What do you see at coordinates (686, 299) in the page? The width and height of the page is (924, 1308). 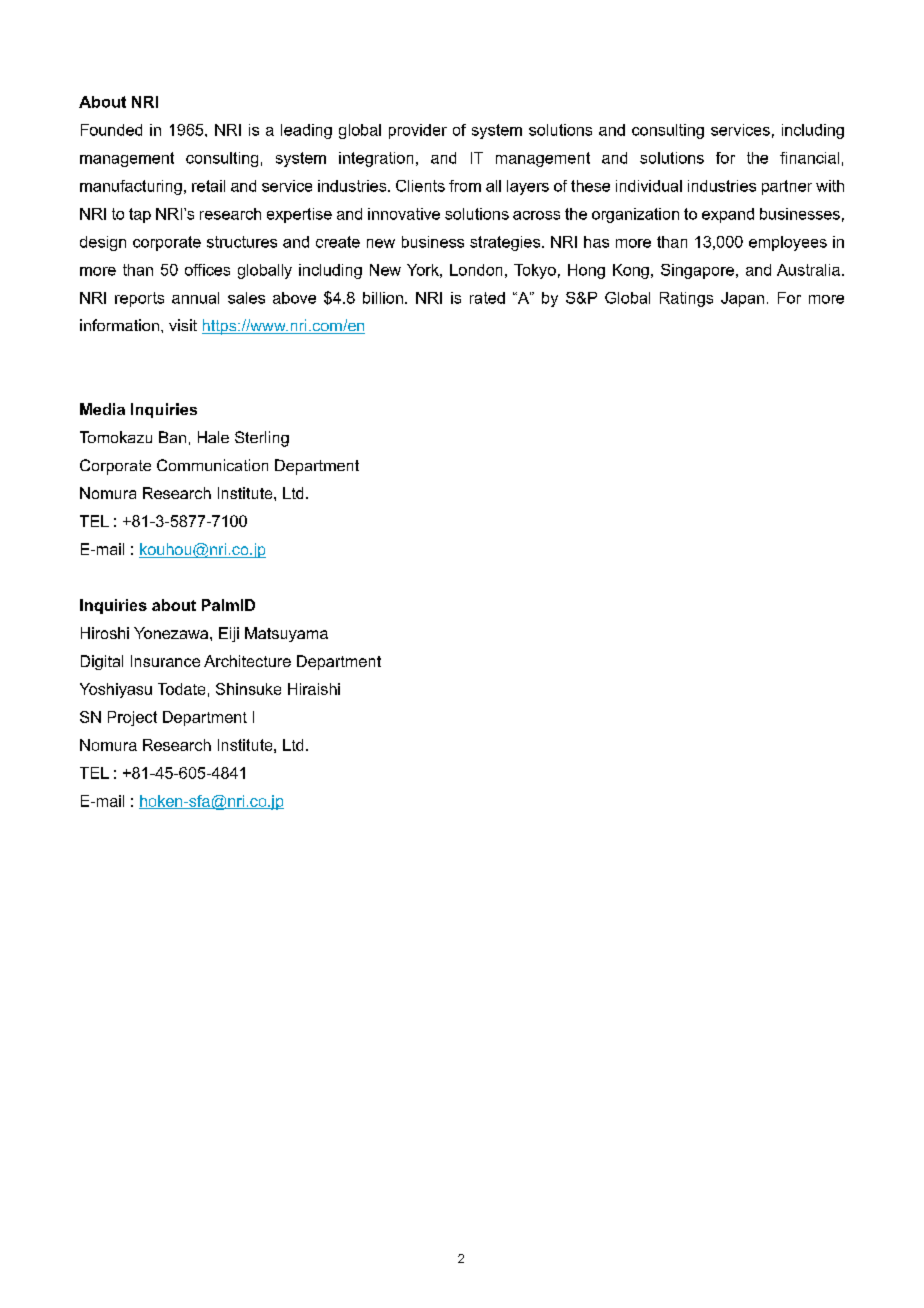 I see `Ratings` at bounding box center [686, 299].
